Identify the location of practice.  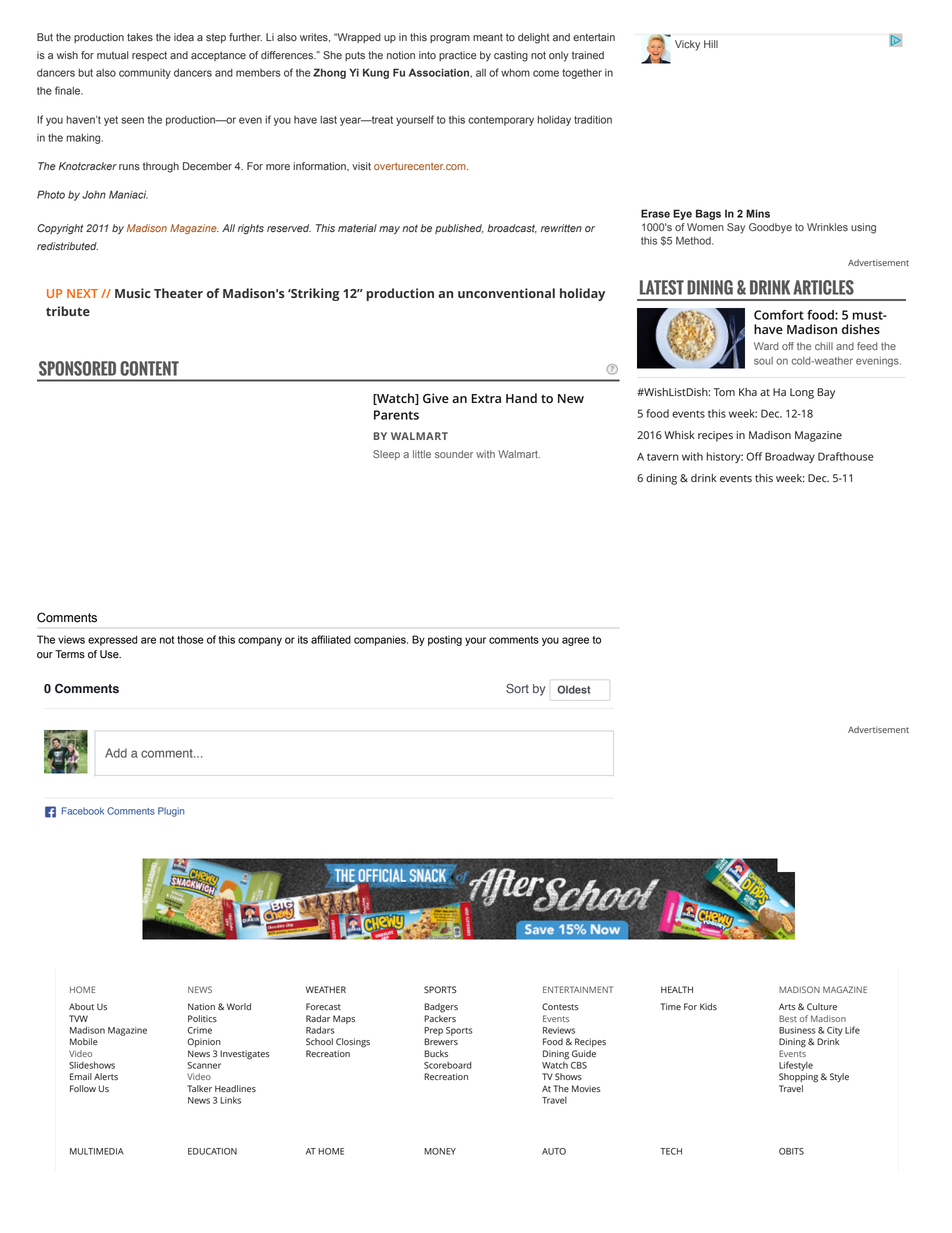
(458, 56).
